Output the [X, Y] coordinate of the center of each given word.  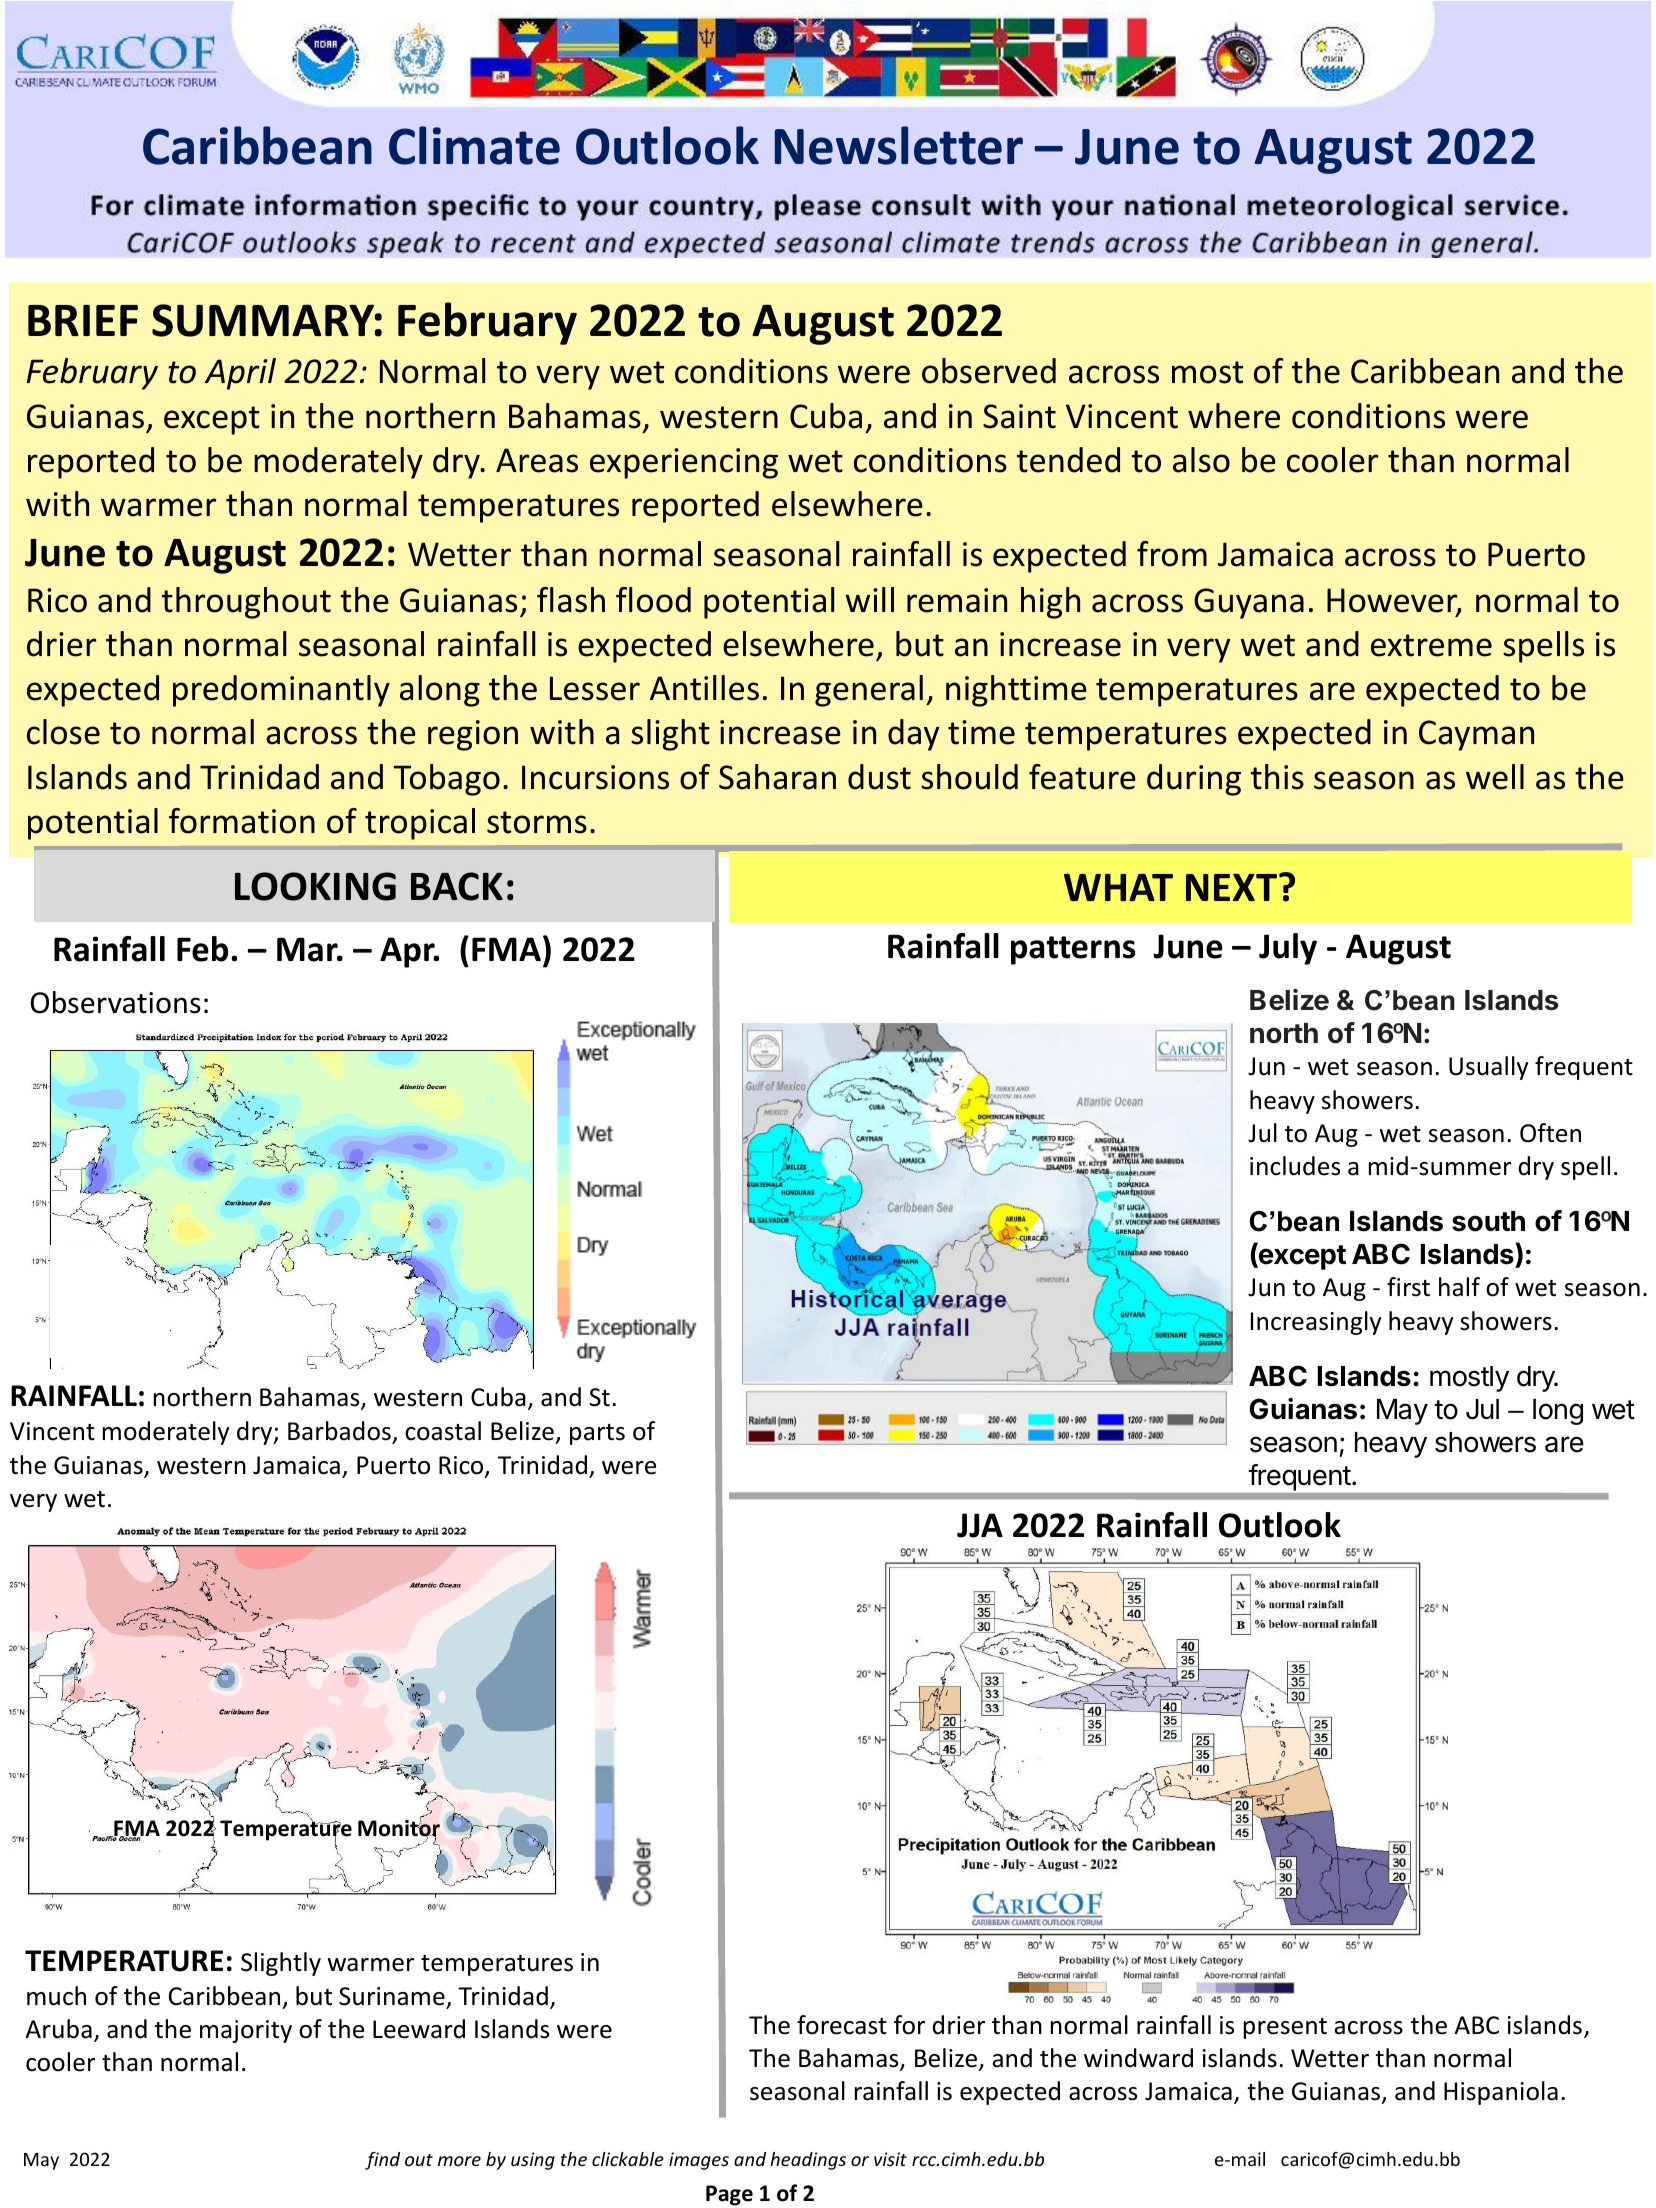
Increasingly [1316, 1323]
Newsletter [899, 145]
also [1201, 460]
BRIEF [83, 320]
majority [246, 2031]
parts [597, 1434]
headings [808, 2161]
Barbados [340, 1432]
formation [242, 821]
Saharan [777, 777]
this [1277, 777]
